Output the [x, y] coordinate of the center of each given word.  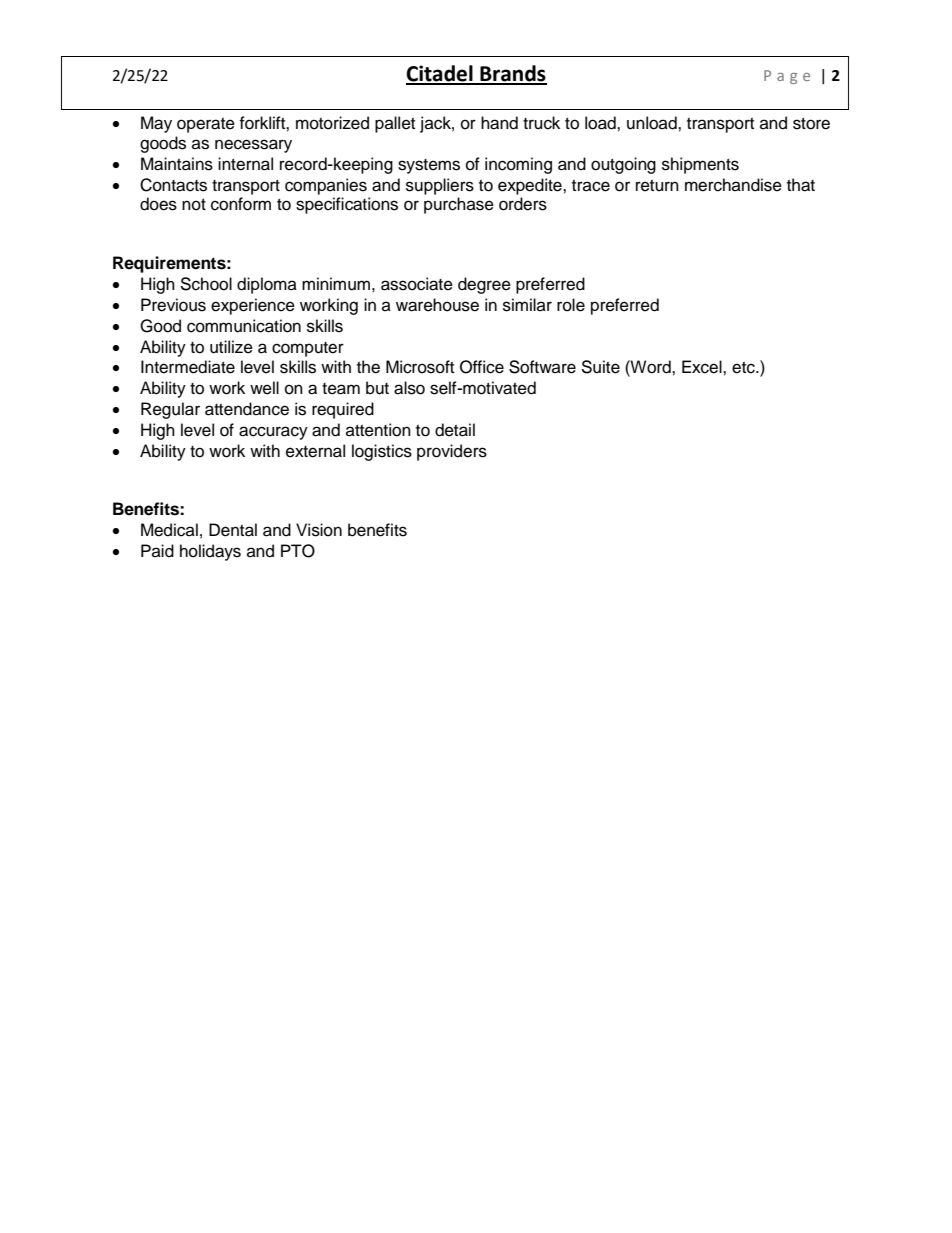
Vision [319, 530]
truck [541, 123]
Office [482, 367]
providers [452, 452]
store [811, 124]
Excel [703, 367]
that [801, 185]
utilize [231, 347]
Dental [233, 530]
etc [744, 368]
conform [241, 204]
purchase [459, 205]
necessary [253, 146]
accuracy [273, 433]
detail [455, 430]
